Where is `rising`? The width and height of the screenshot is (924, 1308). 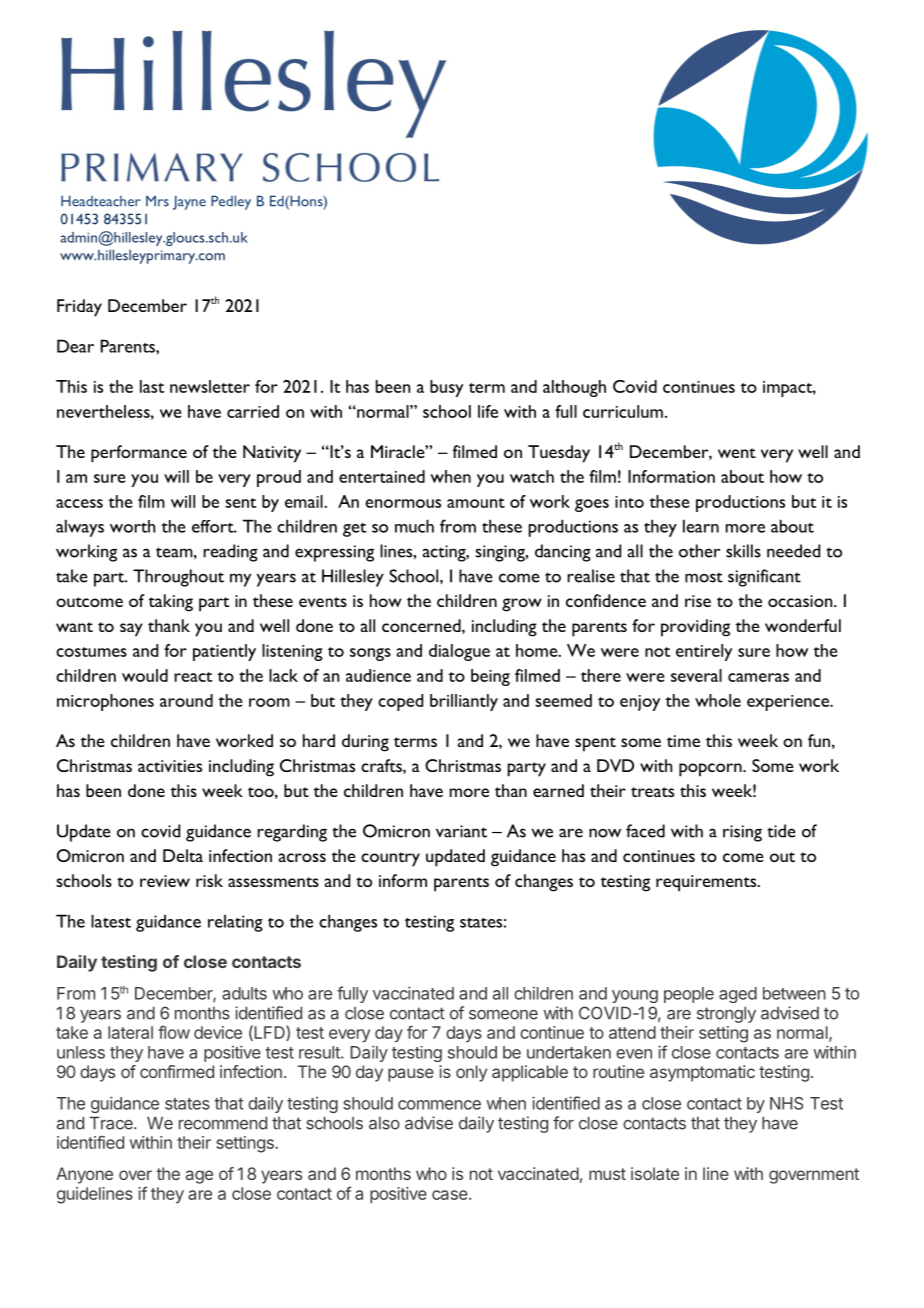 rising is located at coordinates (742, 833).
